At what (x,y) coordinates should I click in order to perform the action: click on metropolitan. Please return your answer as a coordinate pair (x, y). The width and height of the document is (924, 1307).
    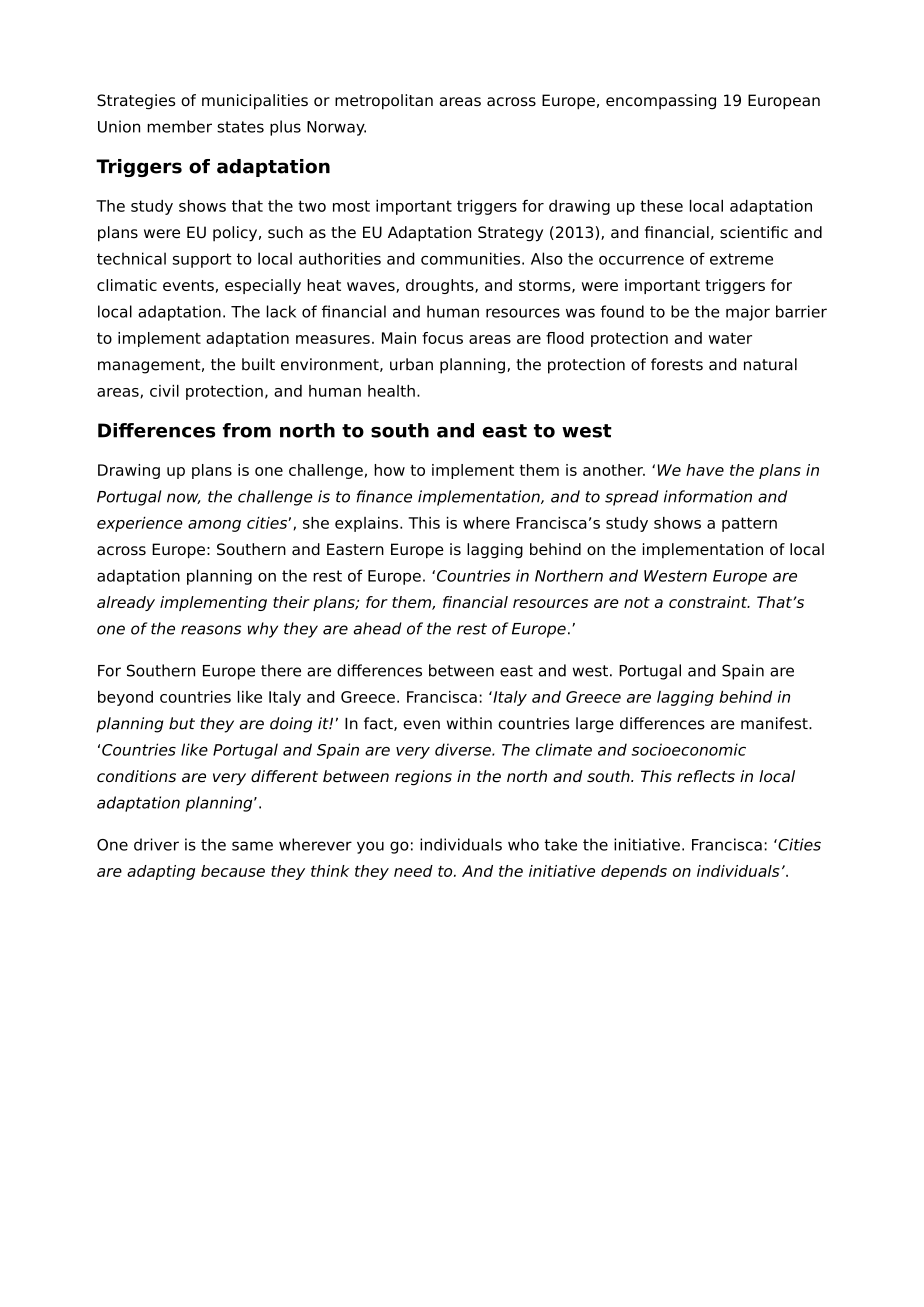
    Looking at the image, I should click on (384, 102).
